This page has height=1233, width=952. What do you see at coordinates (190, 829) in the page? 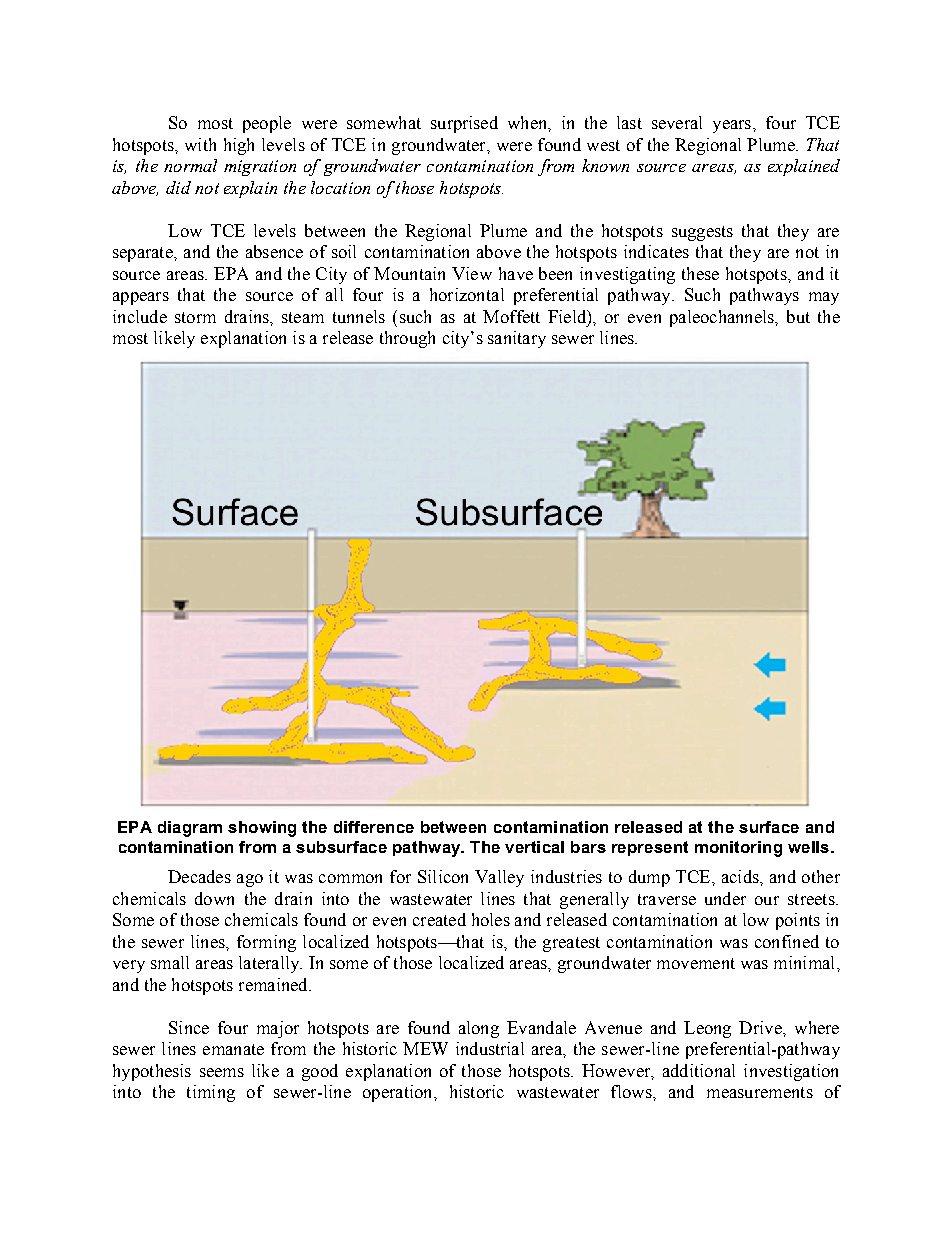
I see `diagram` at bounding box center [190, 829].
